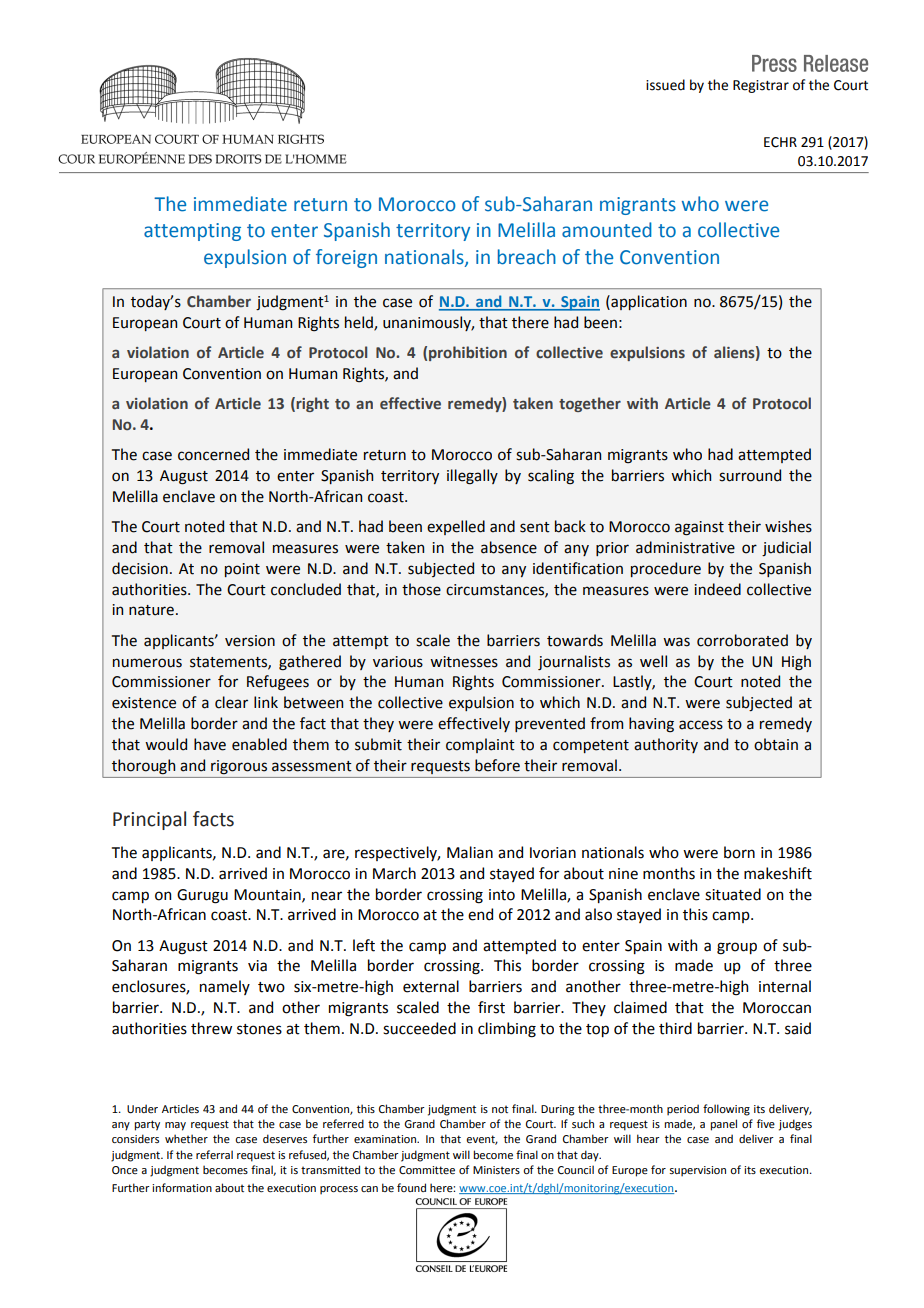  I want to click on version, so click(250, 641).
